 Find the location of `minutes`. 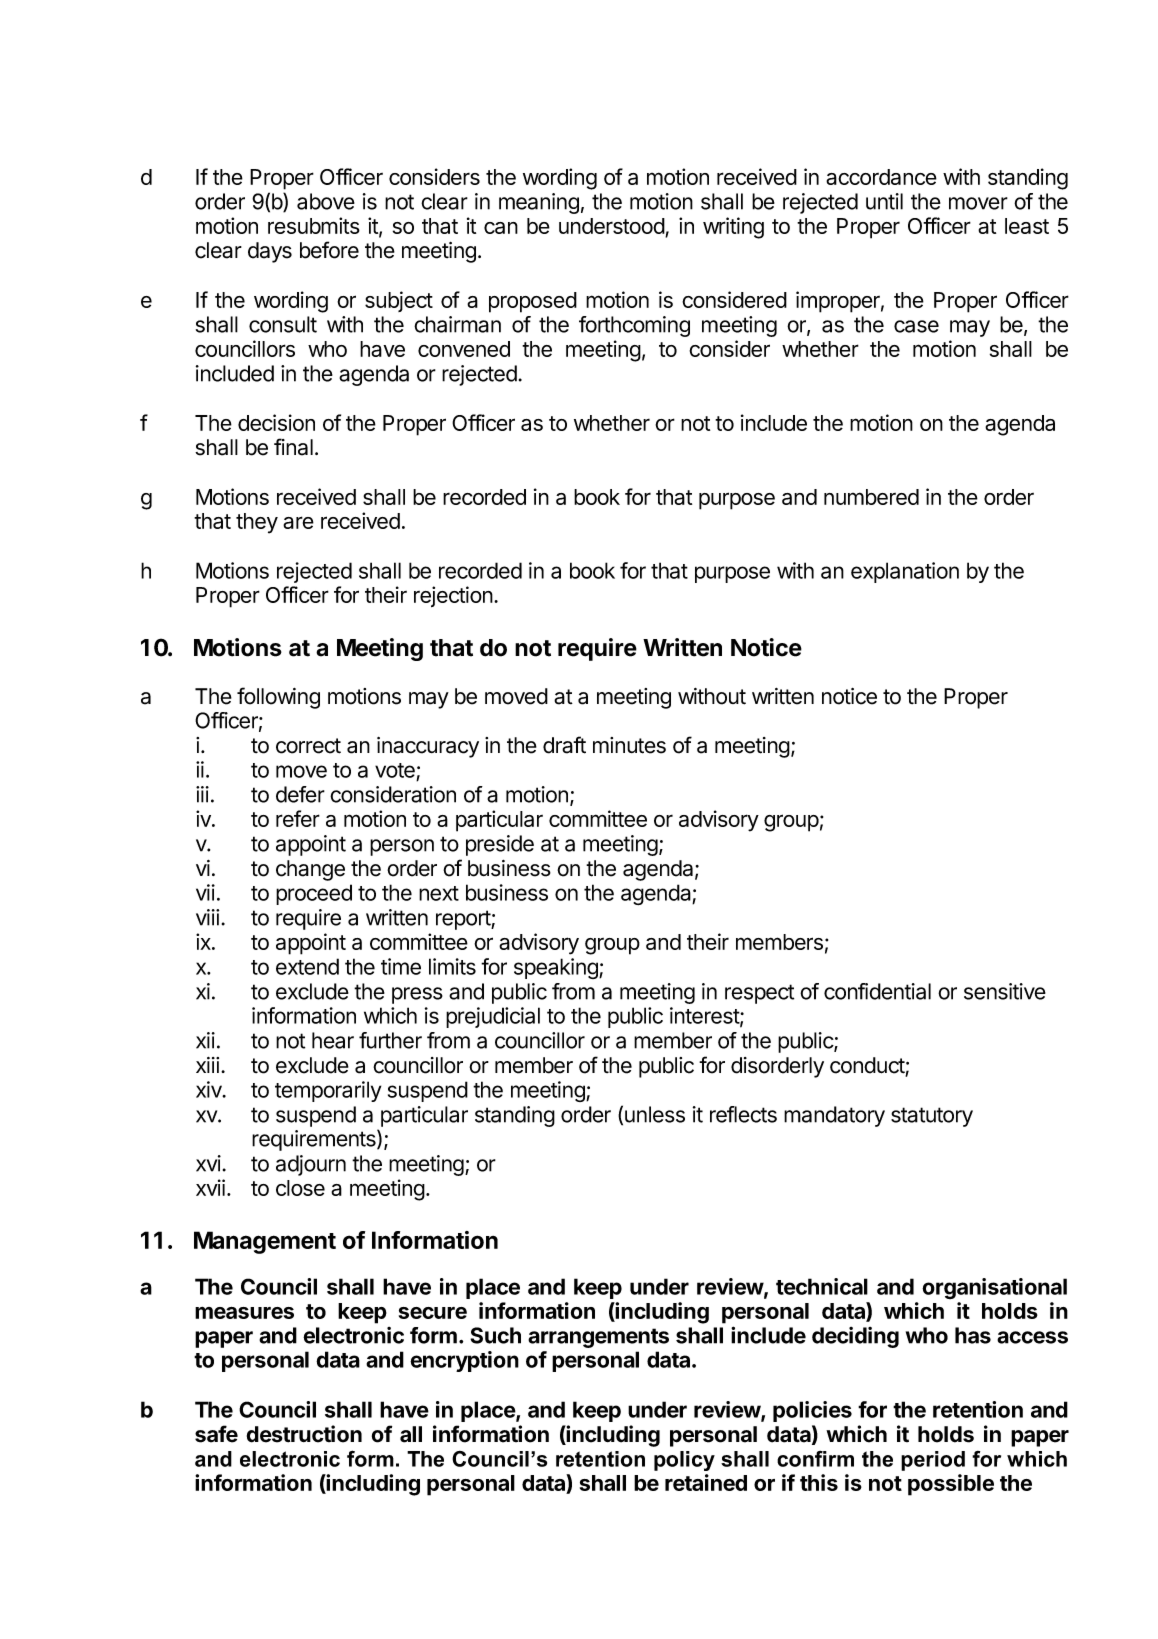

minutes is located at coordinates (629, 745).
